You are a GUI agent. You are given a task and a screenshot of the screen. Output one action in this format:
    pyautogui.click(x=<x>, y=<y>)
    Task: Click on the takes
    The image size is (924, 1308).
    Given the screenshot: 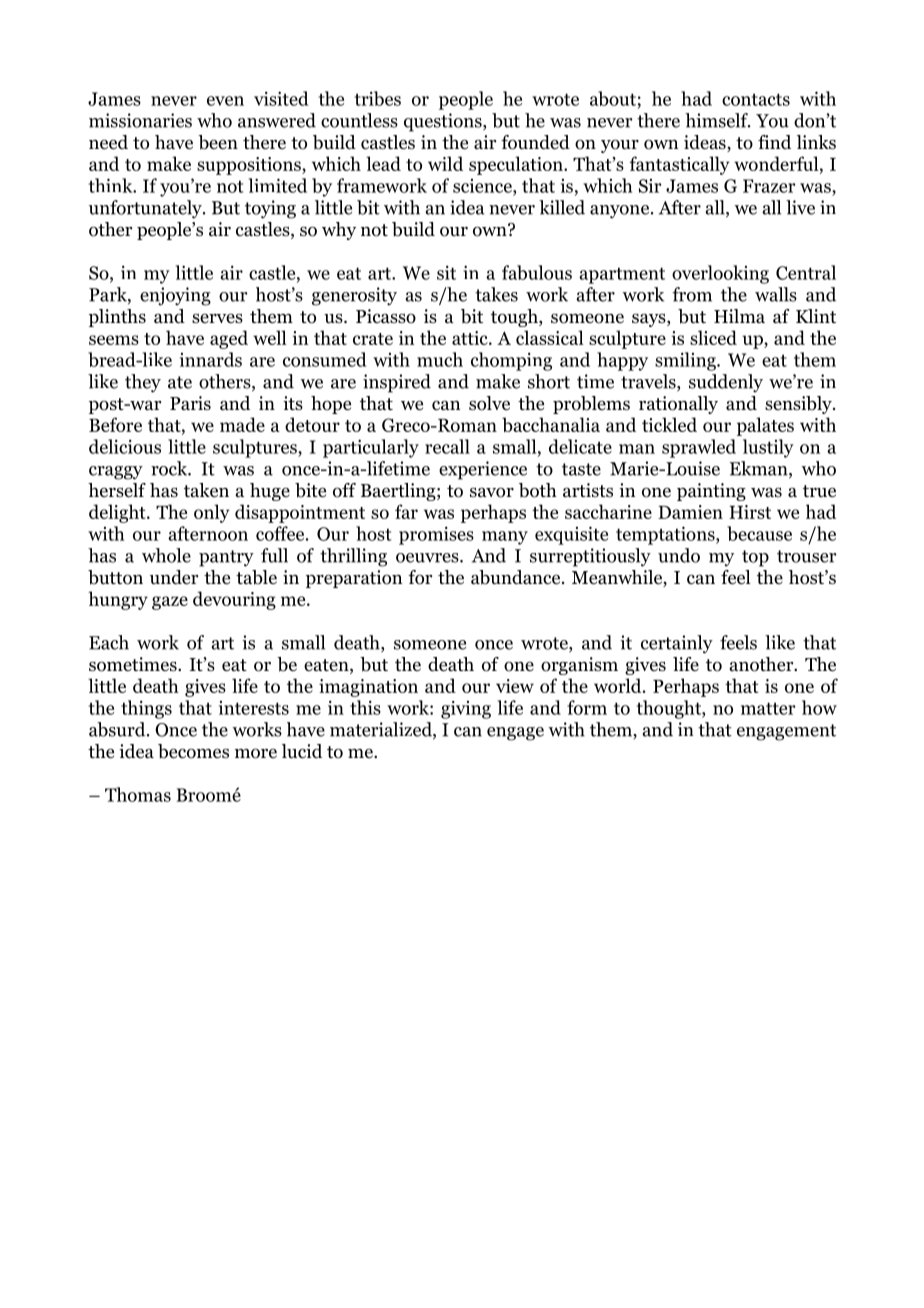 What is the action you would take?
    pyautogui.click(x=496, y=294)
